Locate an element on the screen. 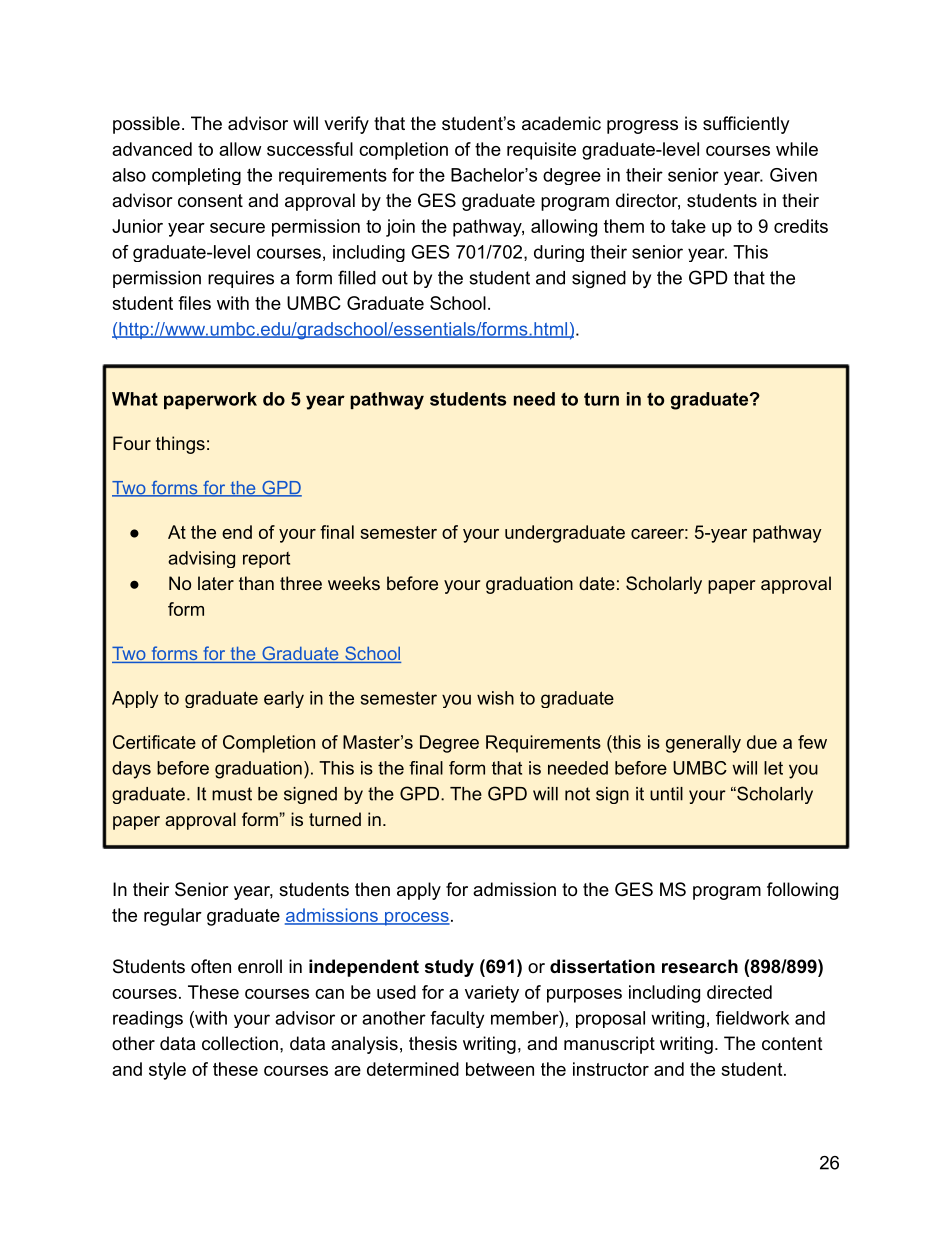 This screenshot has height=1233, width=952. weeks is located at coordinates (354, 583).
